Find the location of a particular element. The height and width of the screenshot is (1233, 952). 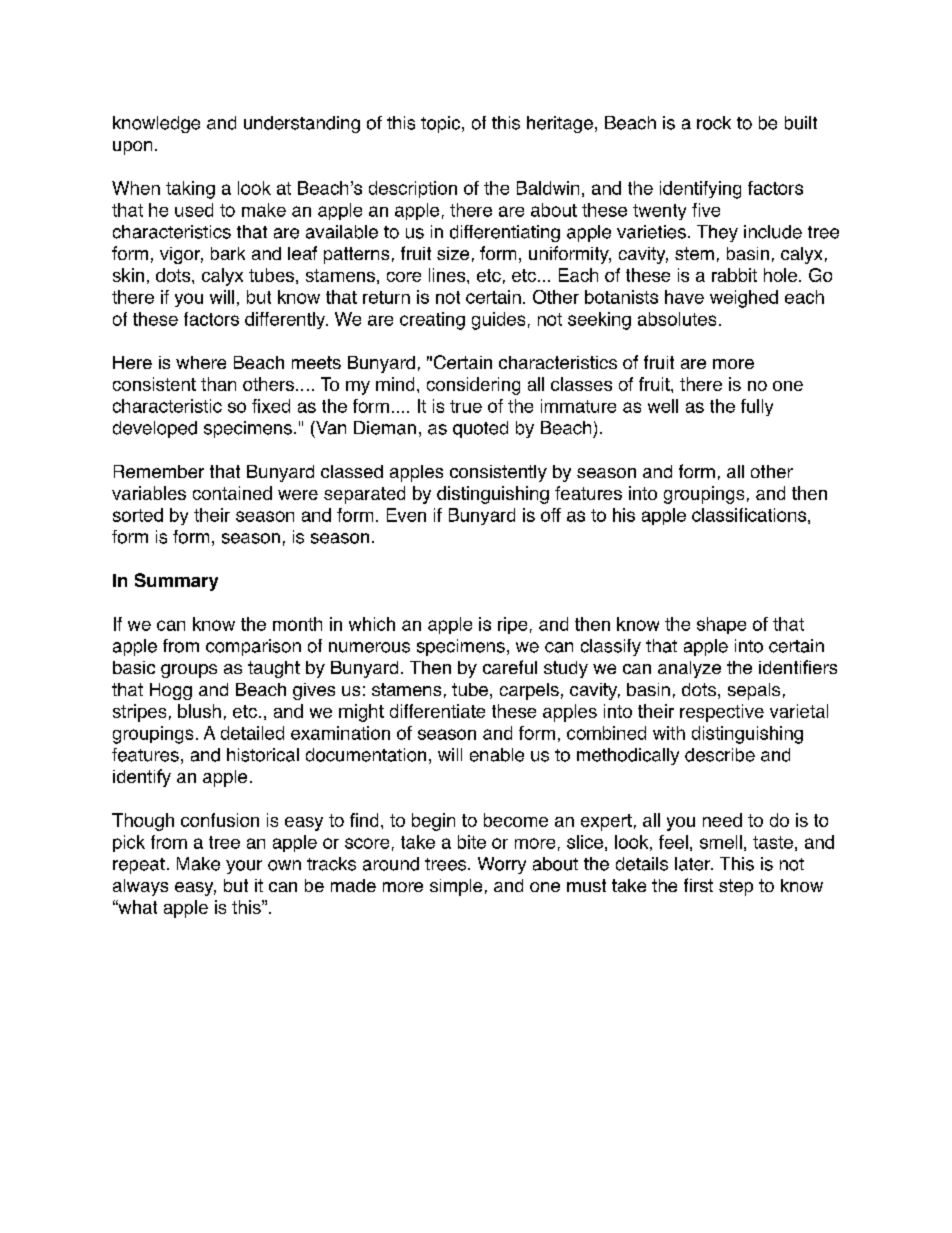

topic is located at coordinates (442, 124).
